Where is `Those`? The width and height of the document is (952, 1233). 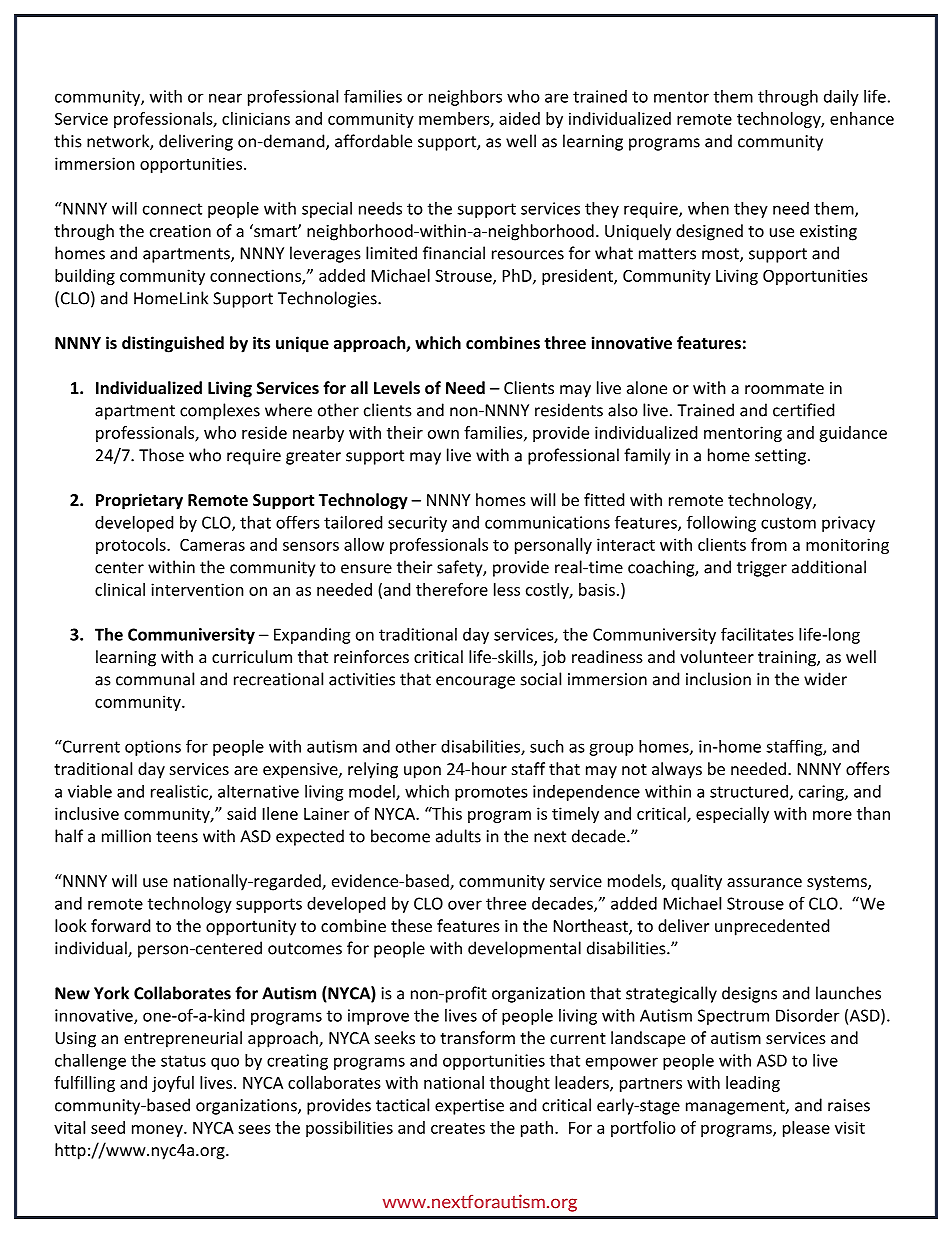 Those is located at coordinates (161, 455).
